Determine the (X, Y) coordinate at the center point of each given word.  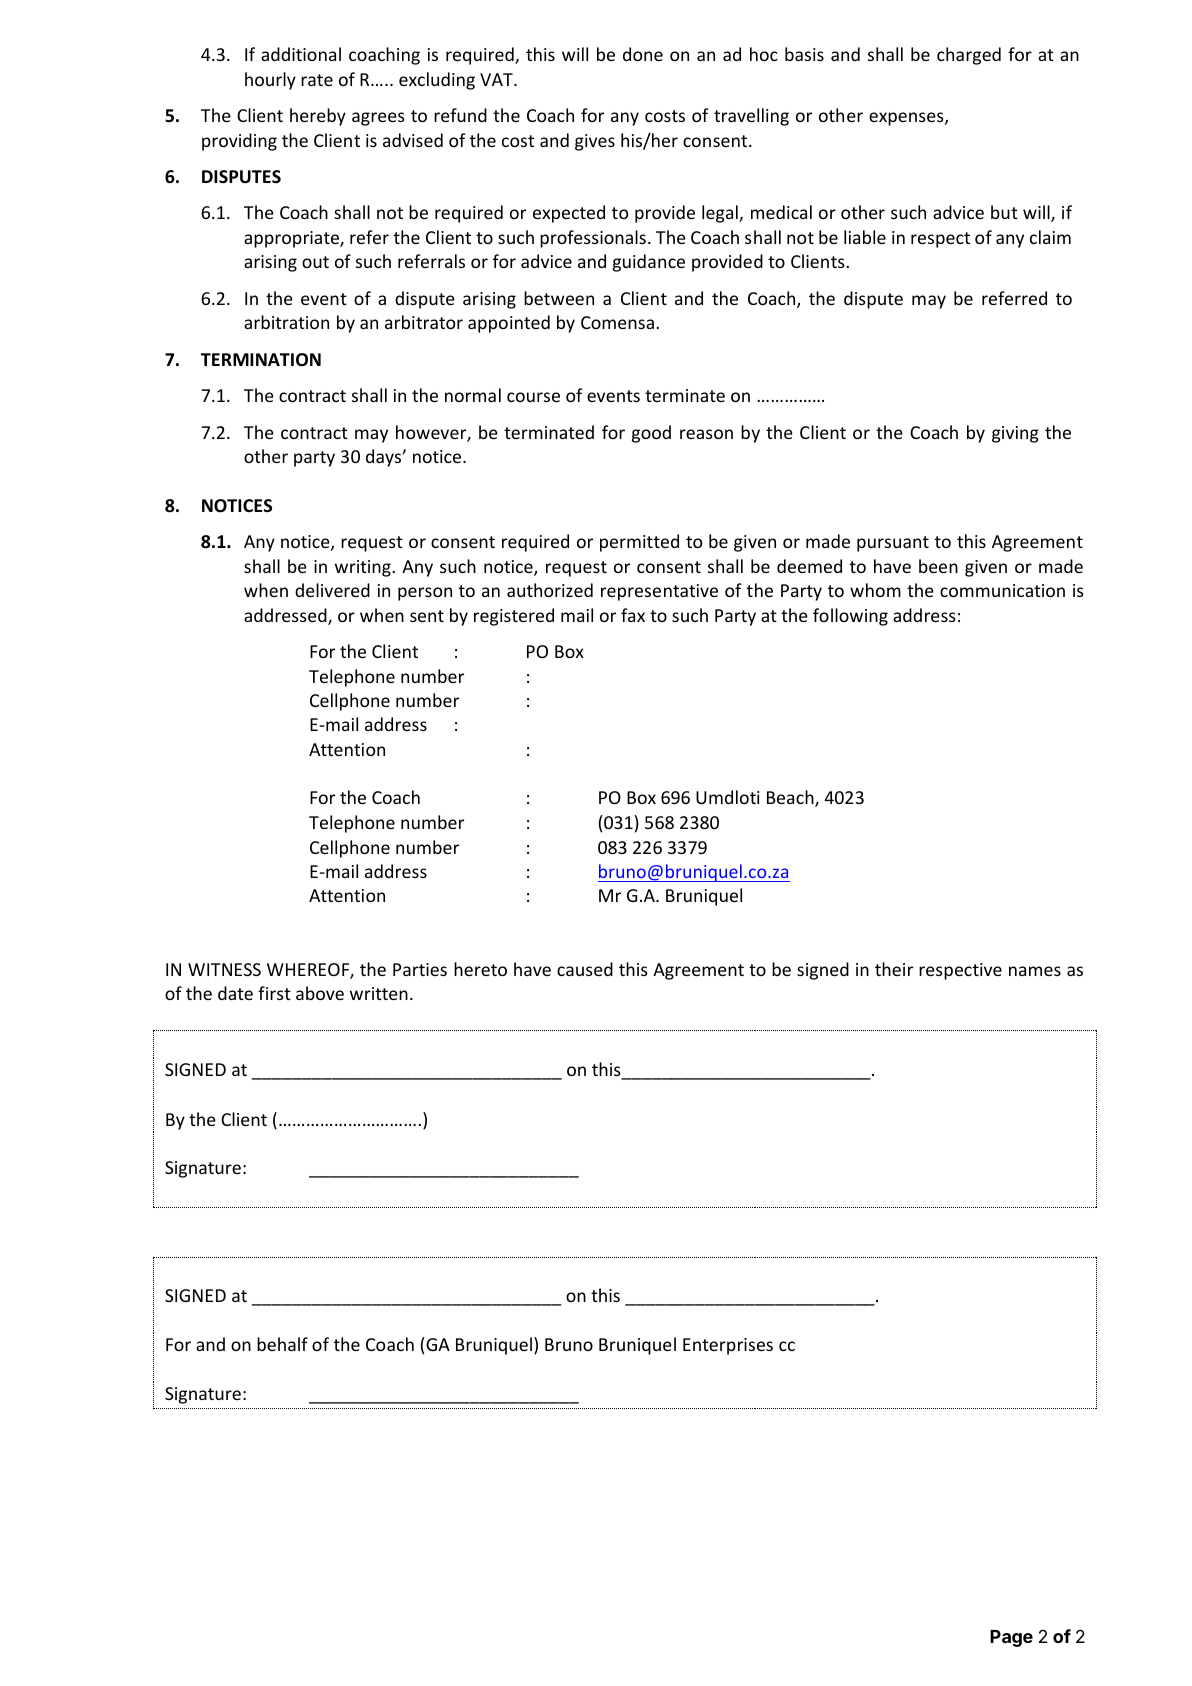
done (643, 54)
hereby (318, 117)
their (894, 969)
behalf (282, 1344)
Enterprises (728, 1346)
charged (969, 56)
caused (585, 969)
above (320, 993)
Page (1011, 1638)
